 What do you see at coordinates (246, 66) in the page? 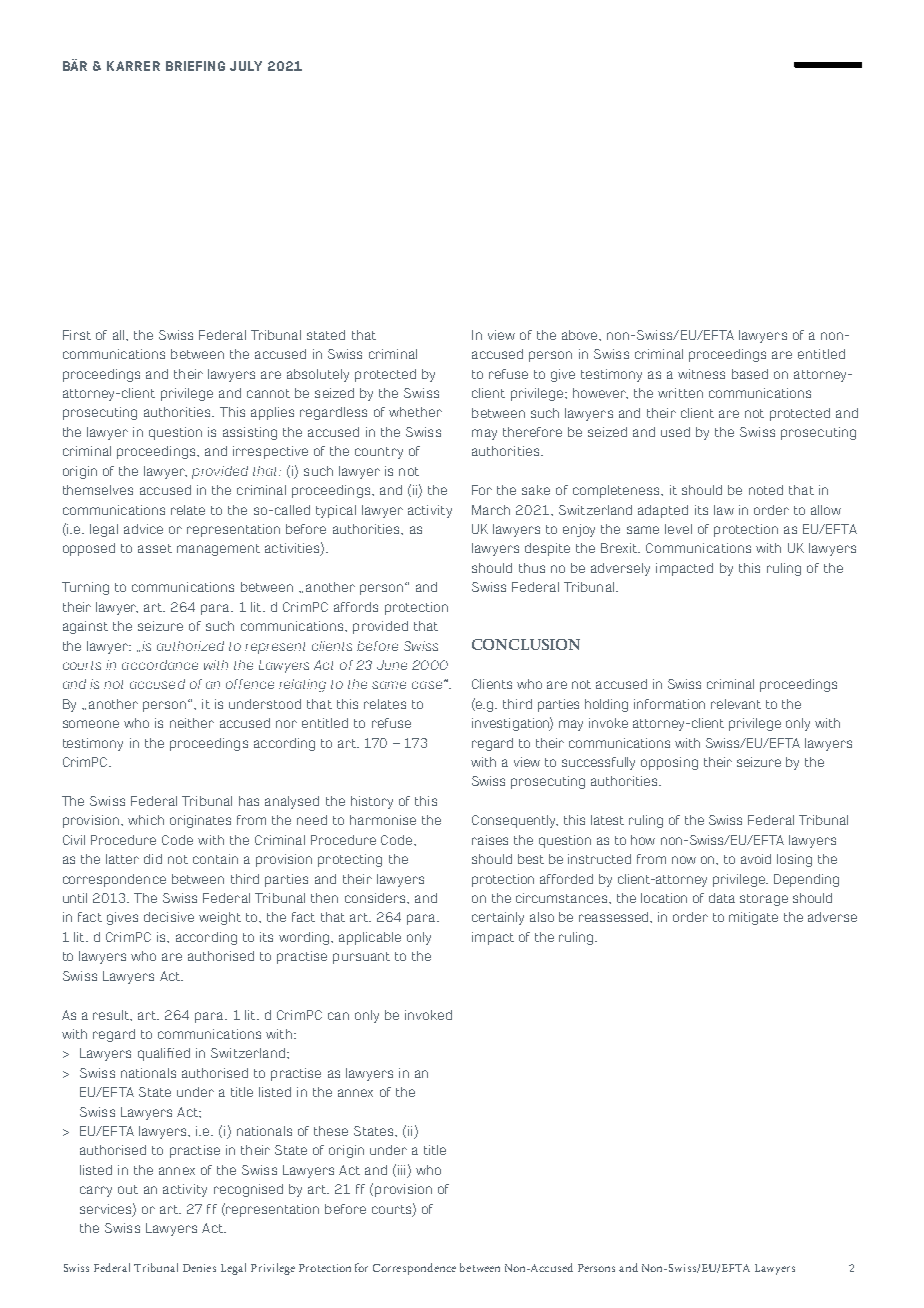
I see `JULY` at bounding box center [246, 66].
